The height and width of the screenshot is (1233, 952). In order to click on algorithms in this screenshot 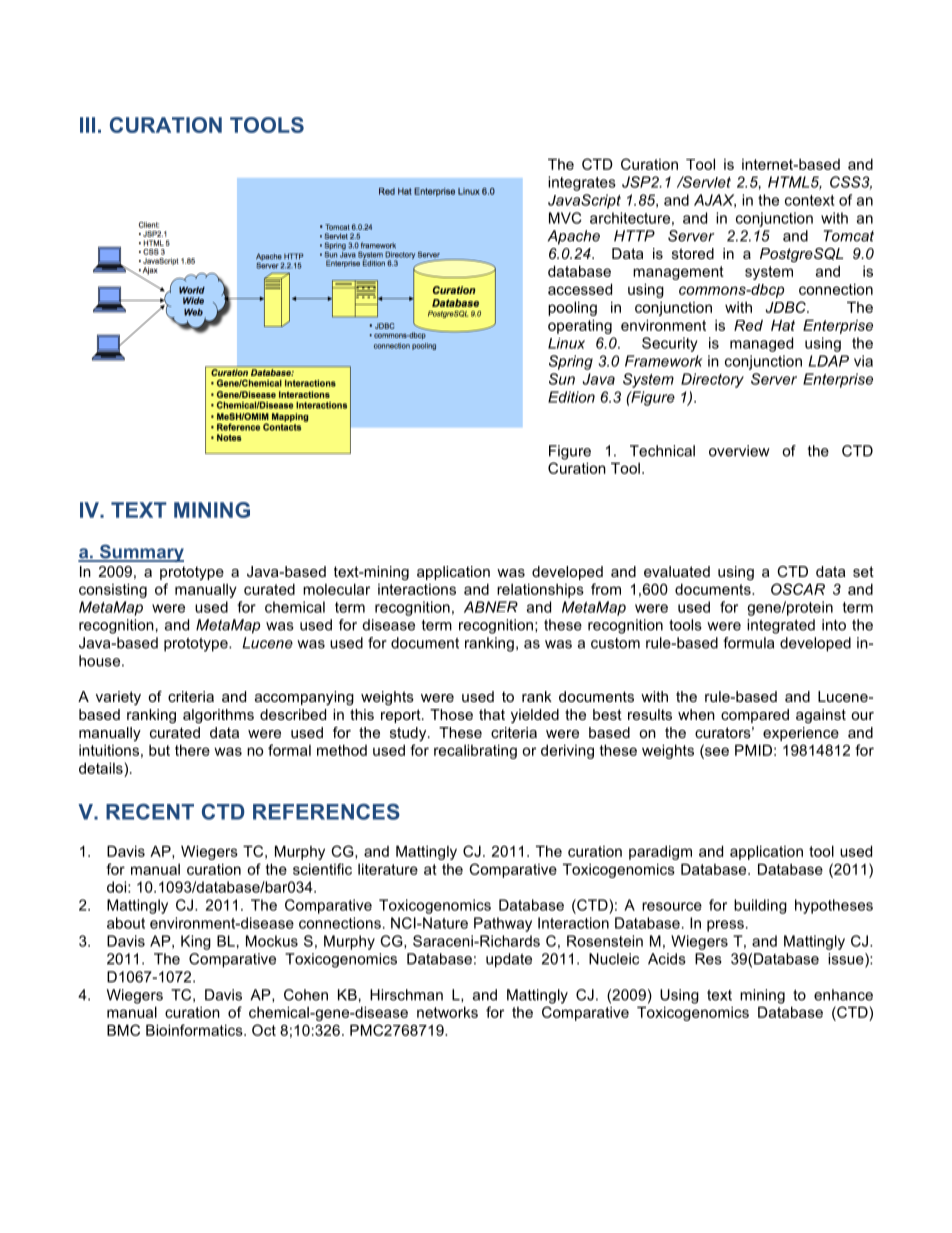, I will do `click(218, 716)`.
